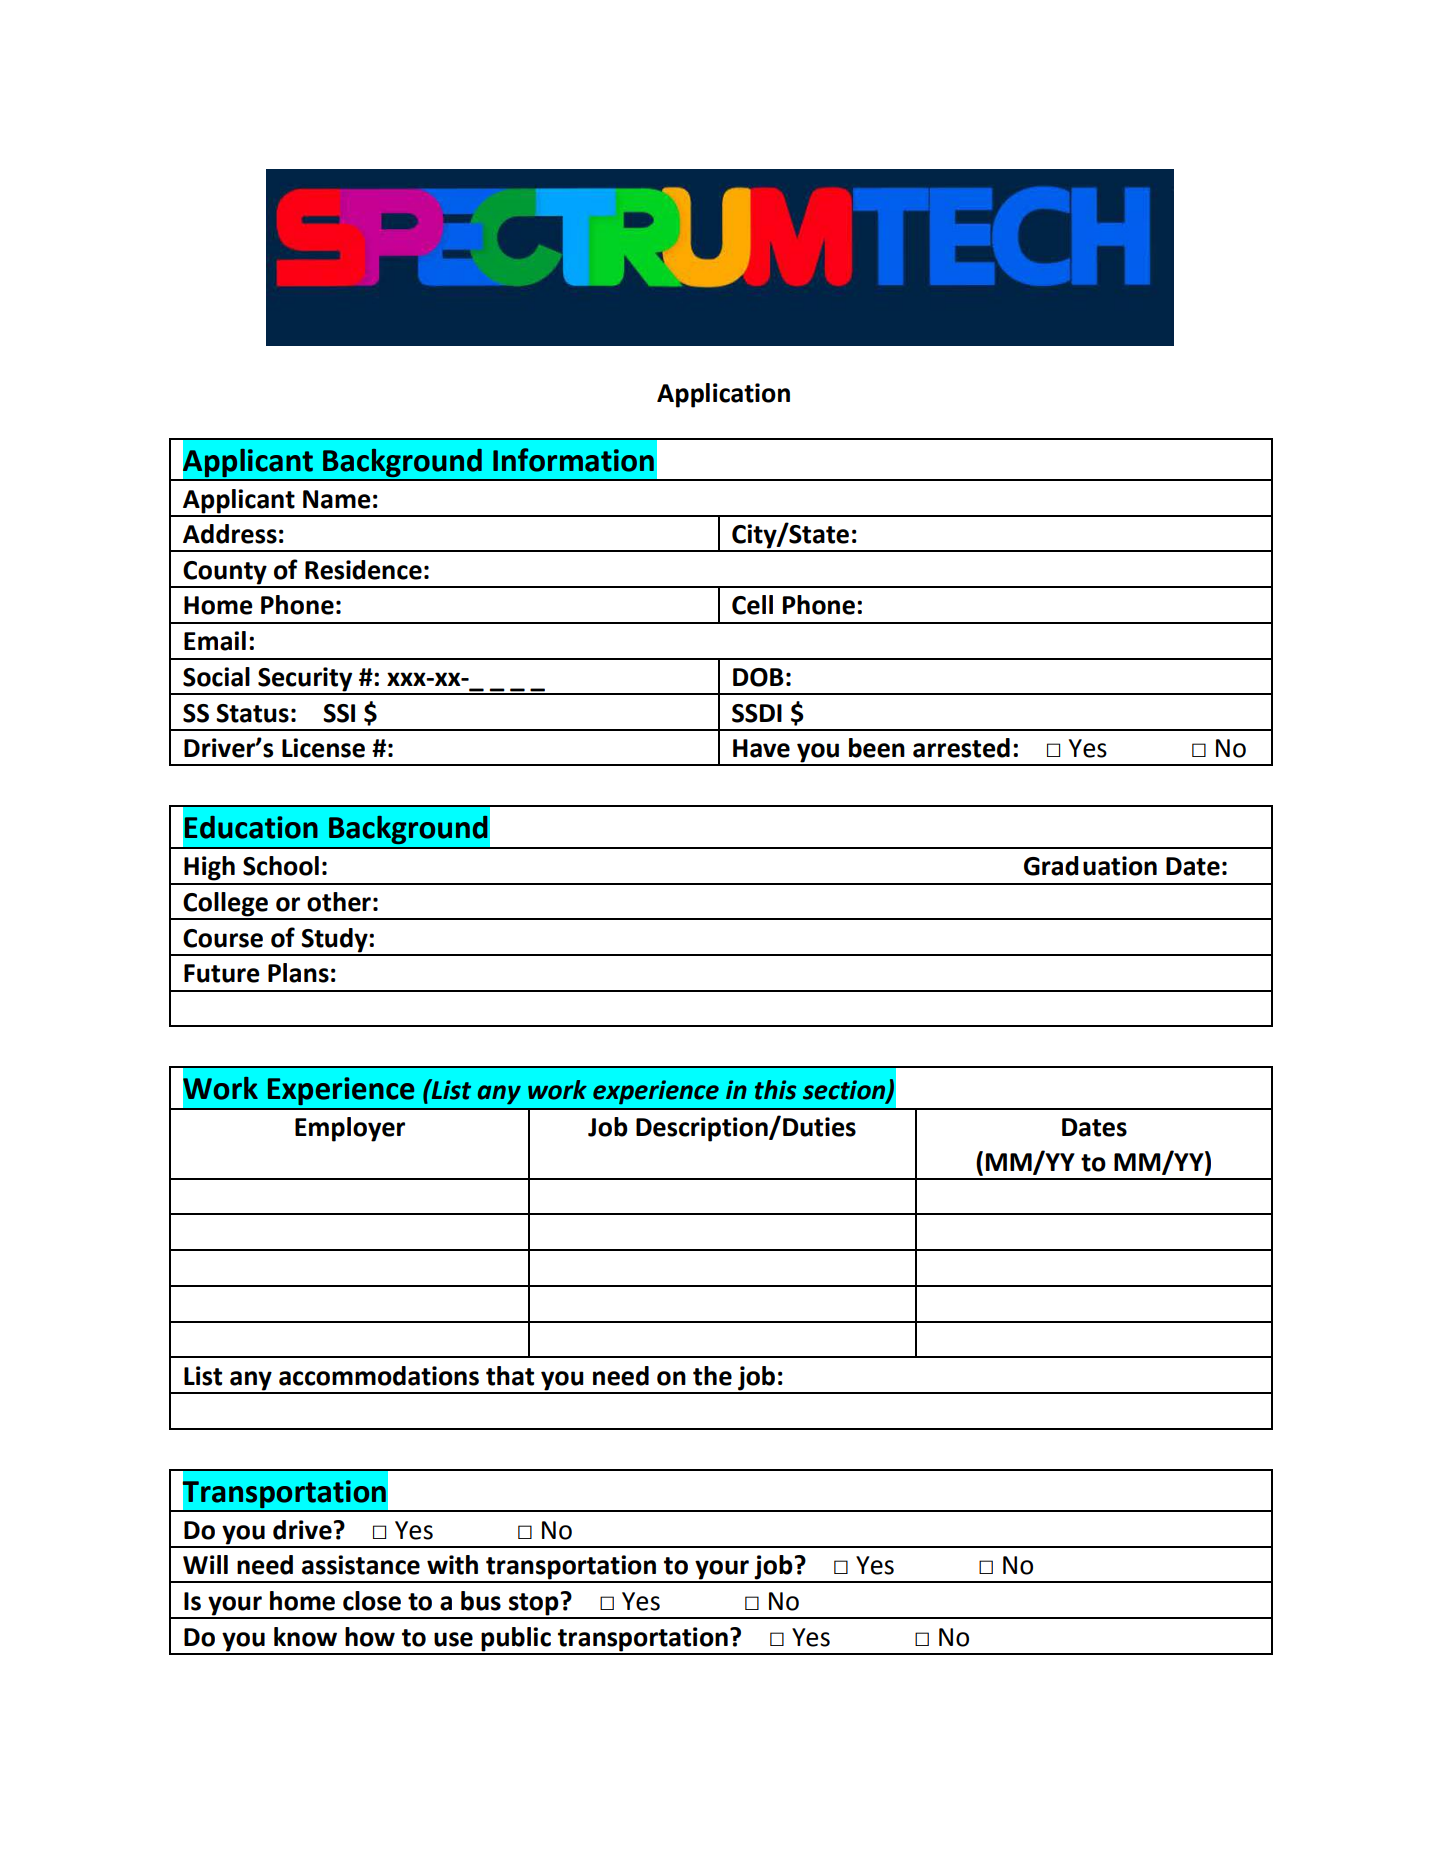  I want to click on Name, so click(337, 499).
